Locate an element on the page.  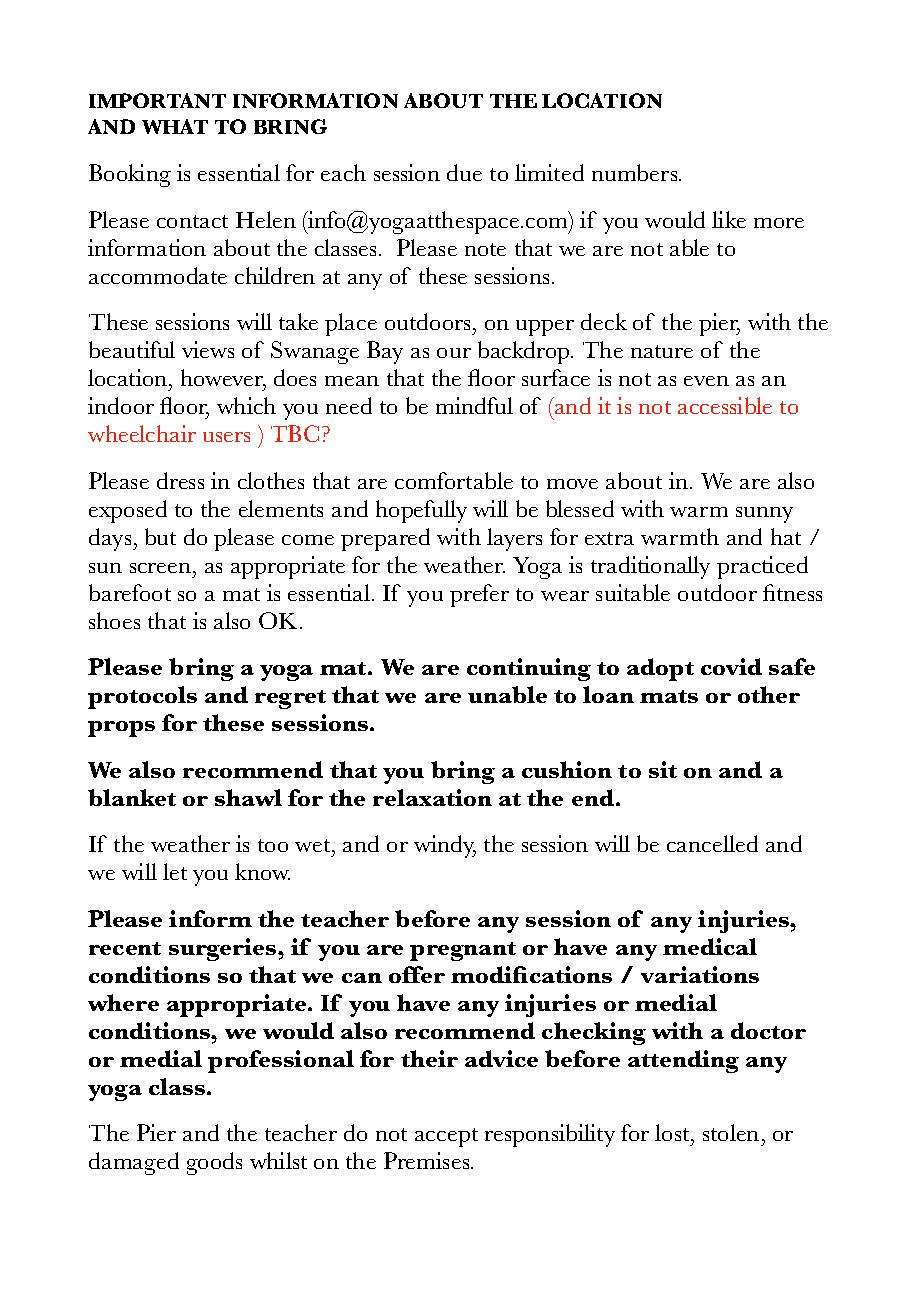
accept is located at coordinates (446, 1137).
